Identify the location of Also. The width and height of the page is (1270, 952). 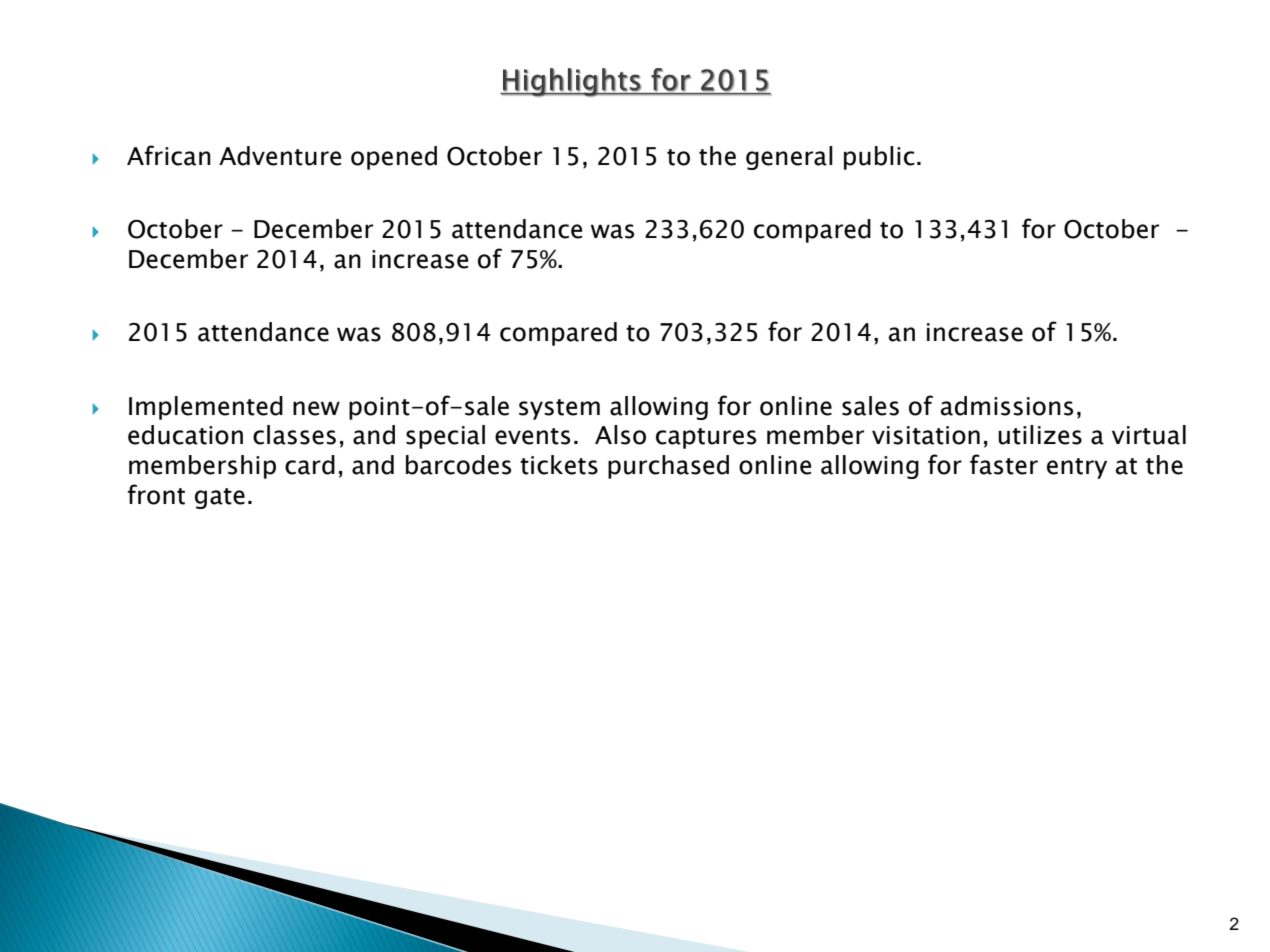
(620, 435).
